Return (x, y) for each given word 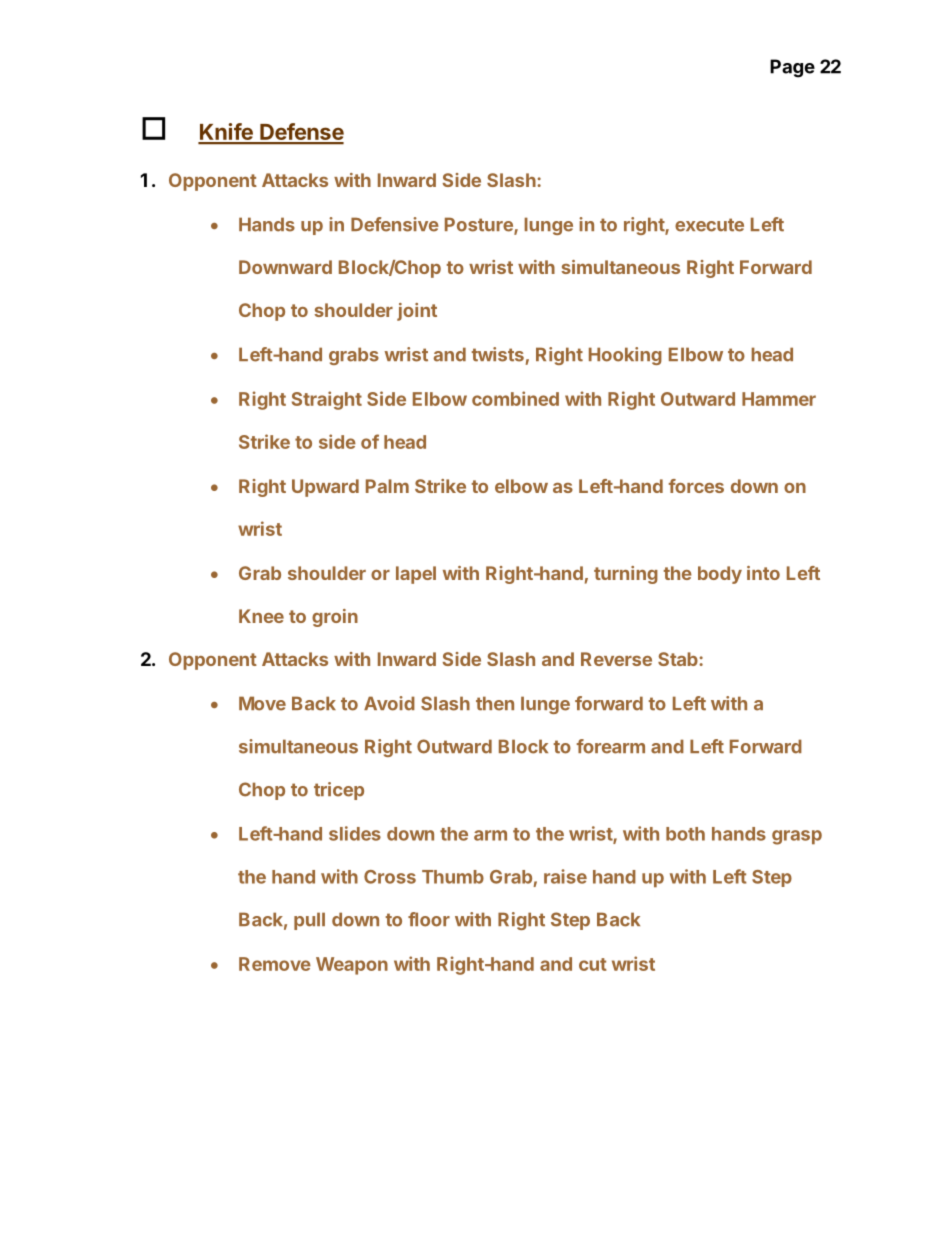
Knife (226, 133)
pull (309, 921)
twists (498, 354)
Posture (480, 225)
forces (696, 486)
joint (417, 312)
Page (792, 68)
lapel (416, 575)
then (495, 703)
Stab (679, 659)
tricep (339, 791)
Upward (325, 488)
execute (709, 225)
